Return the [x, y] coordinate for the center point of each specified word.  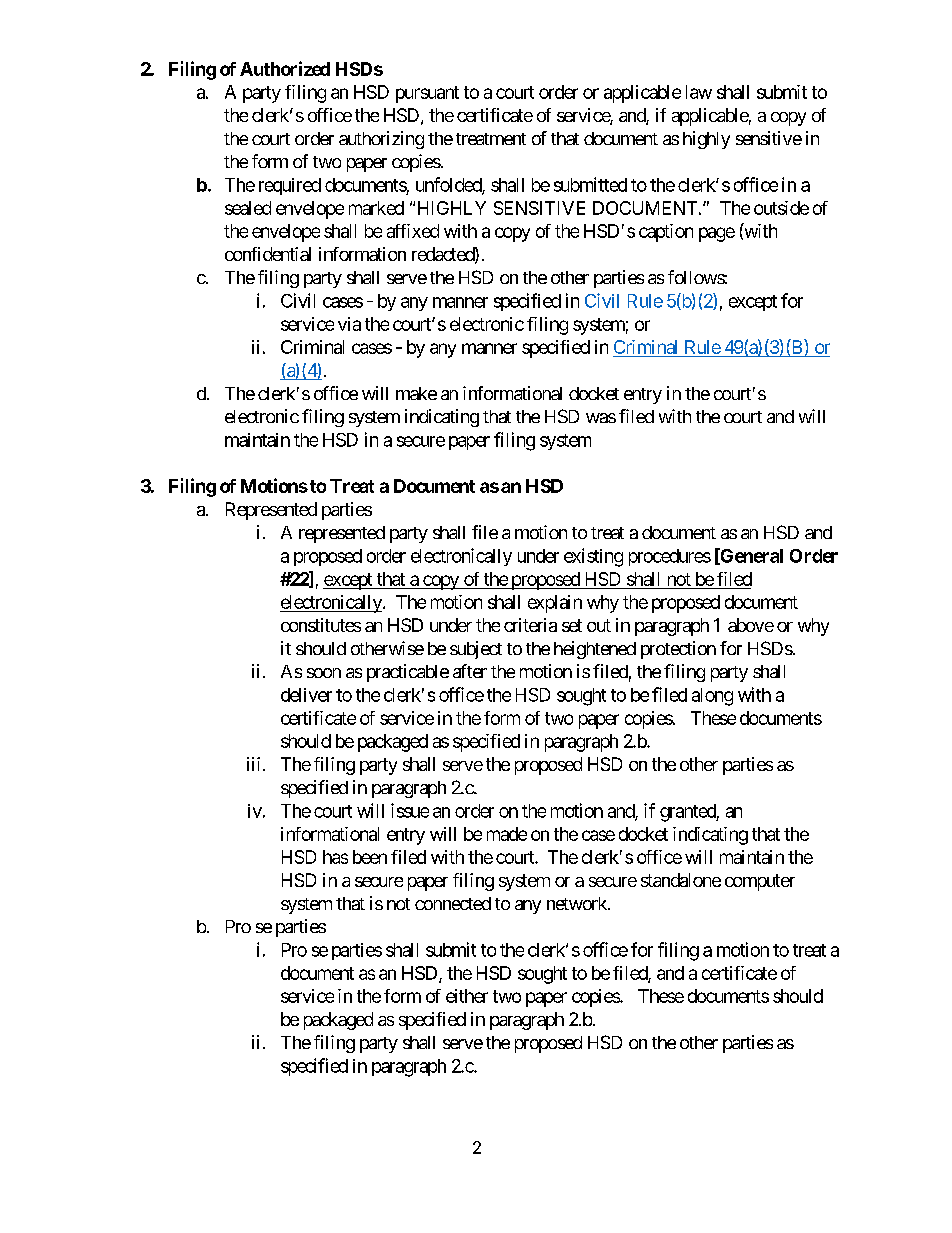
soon [324, 673]
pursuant [427, 94]
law [699, 92]
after [470, 671]
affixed [413, 231]
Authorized [285, 68]
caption [666, 233]
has [335, 857]
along [712, 697]
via [349, 324]
